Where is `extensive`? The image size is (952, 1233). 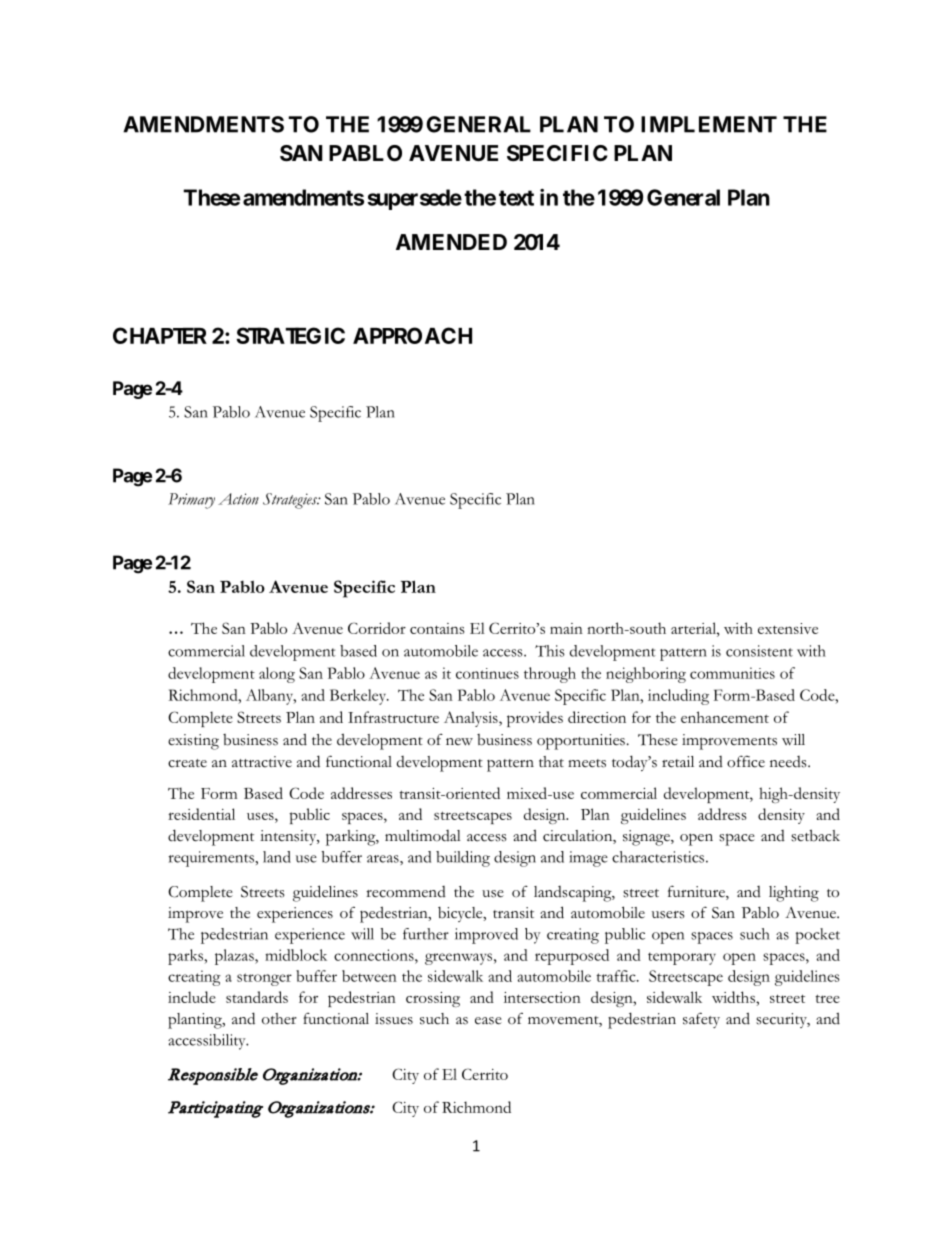 extensive is located at coordinates (788, 628).
